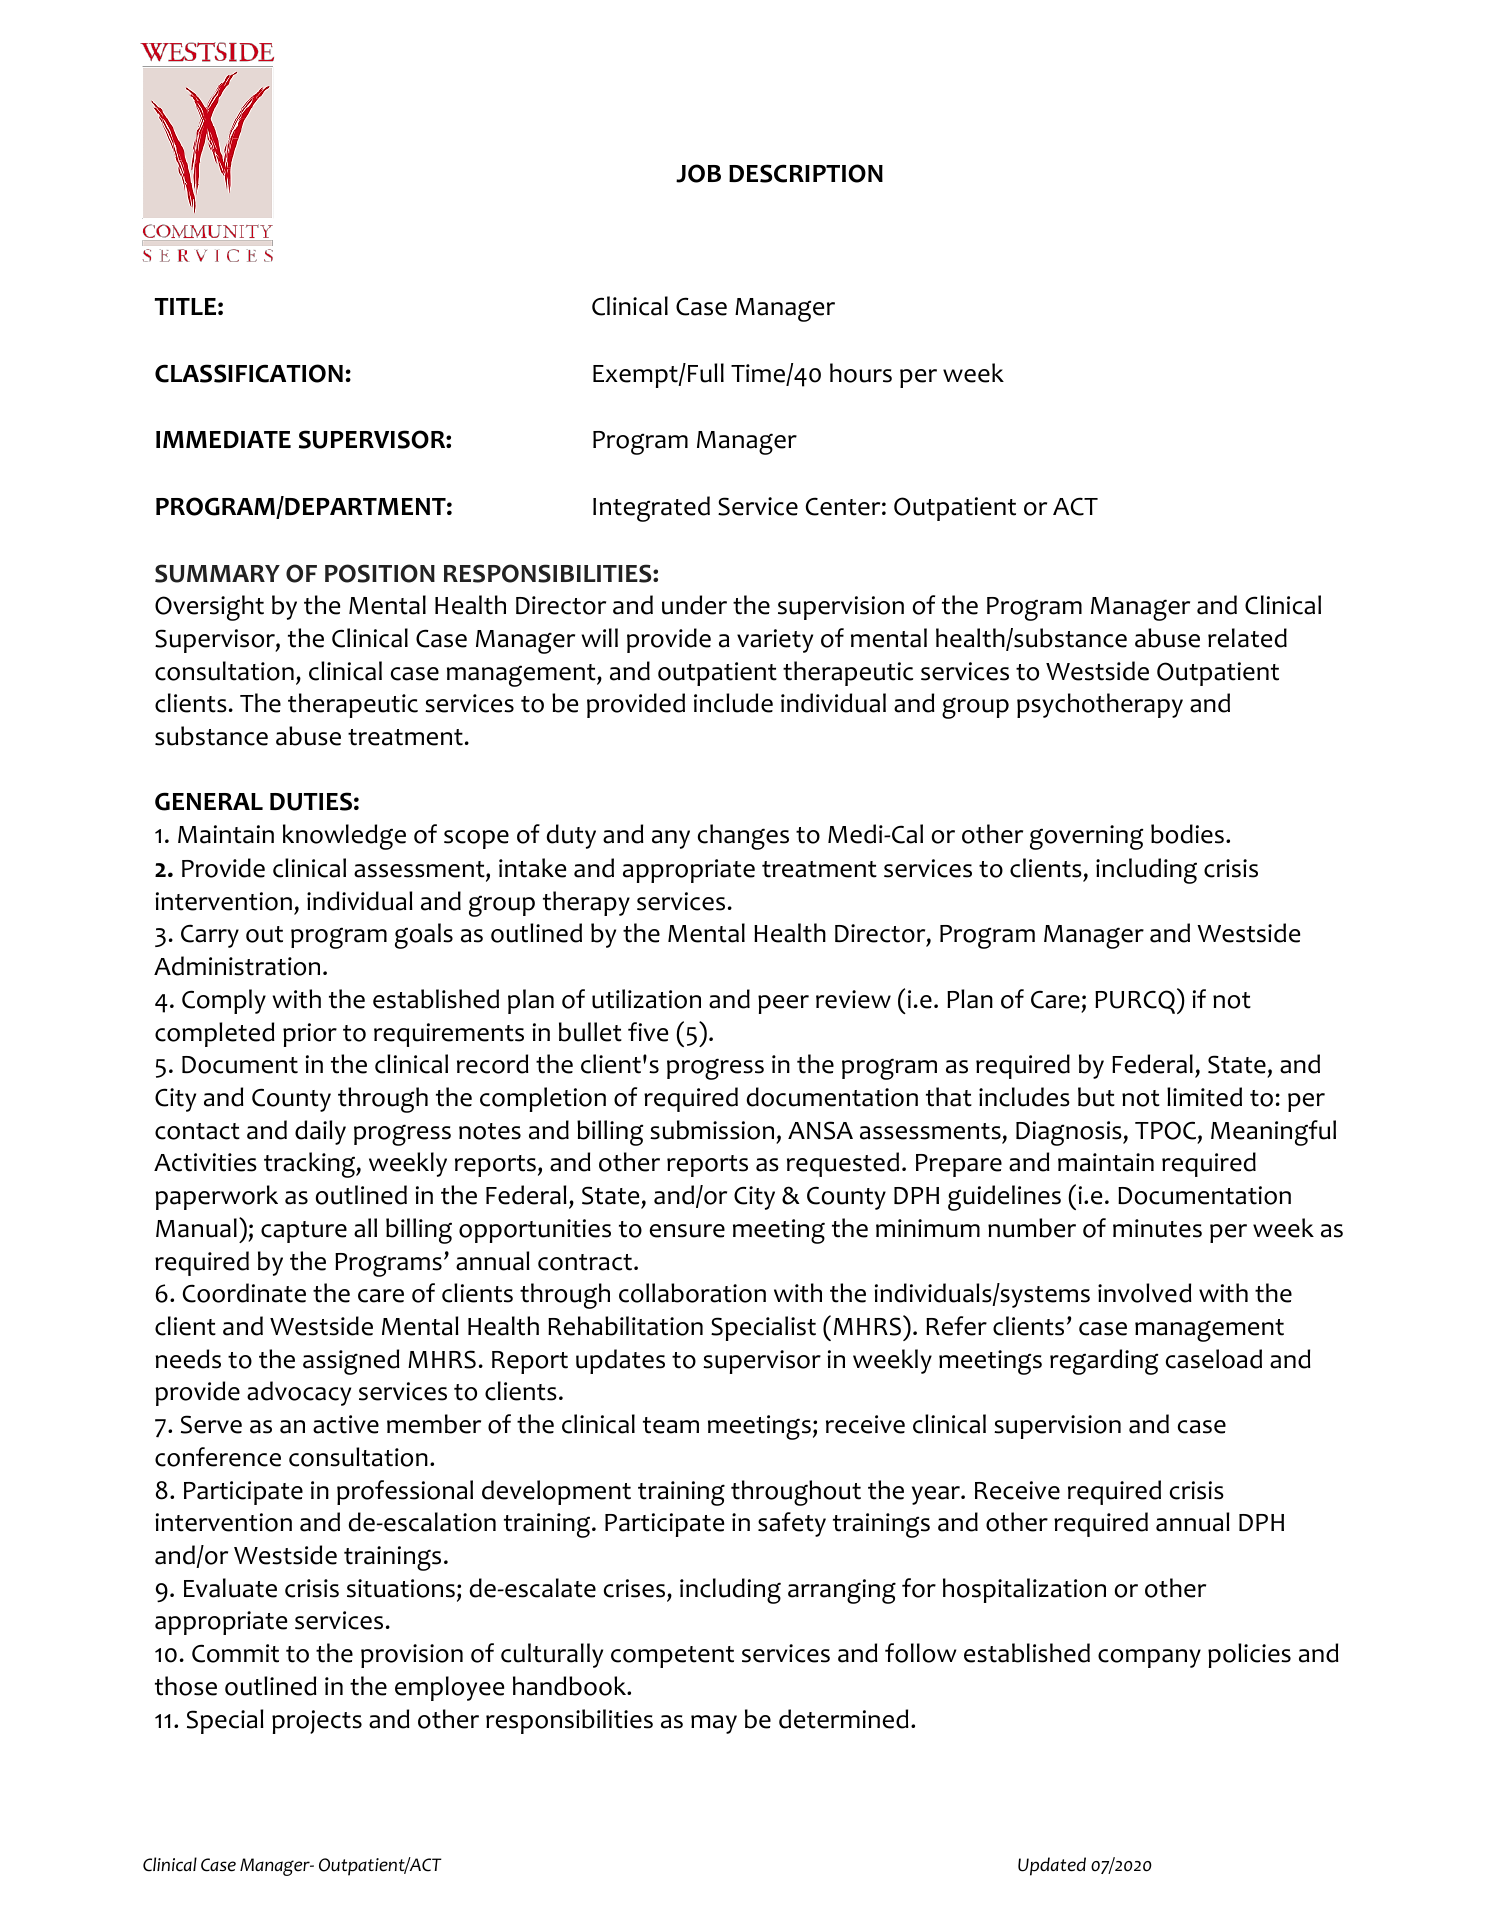 The image size is (1491, 1929). I want to click on projects, so click(317, 1722).
